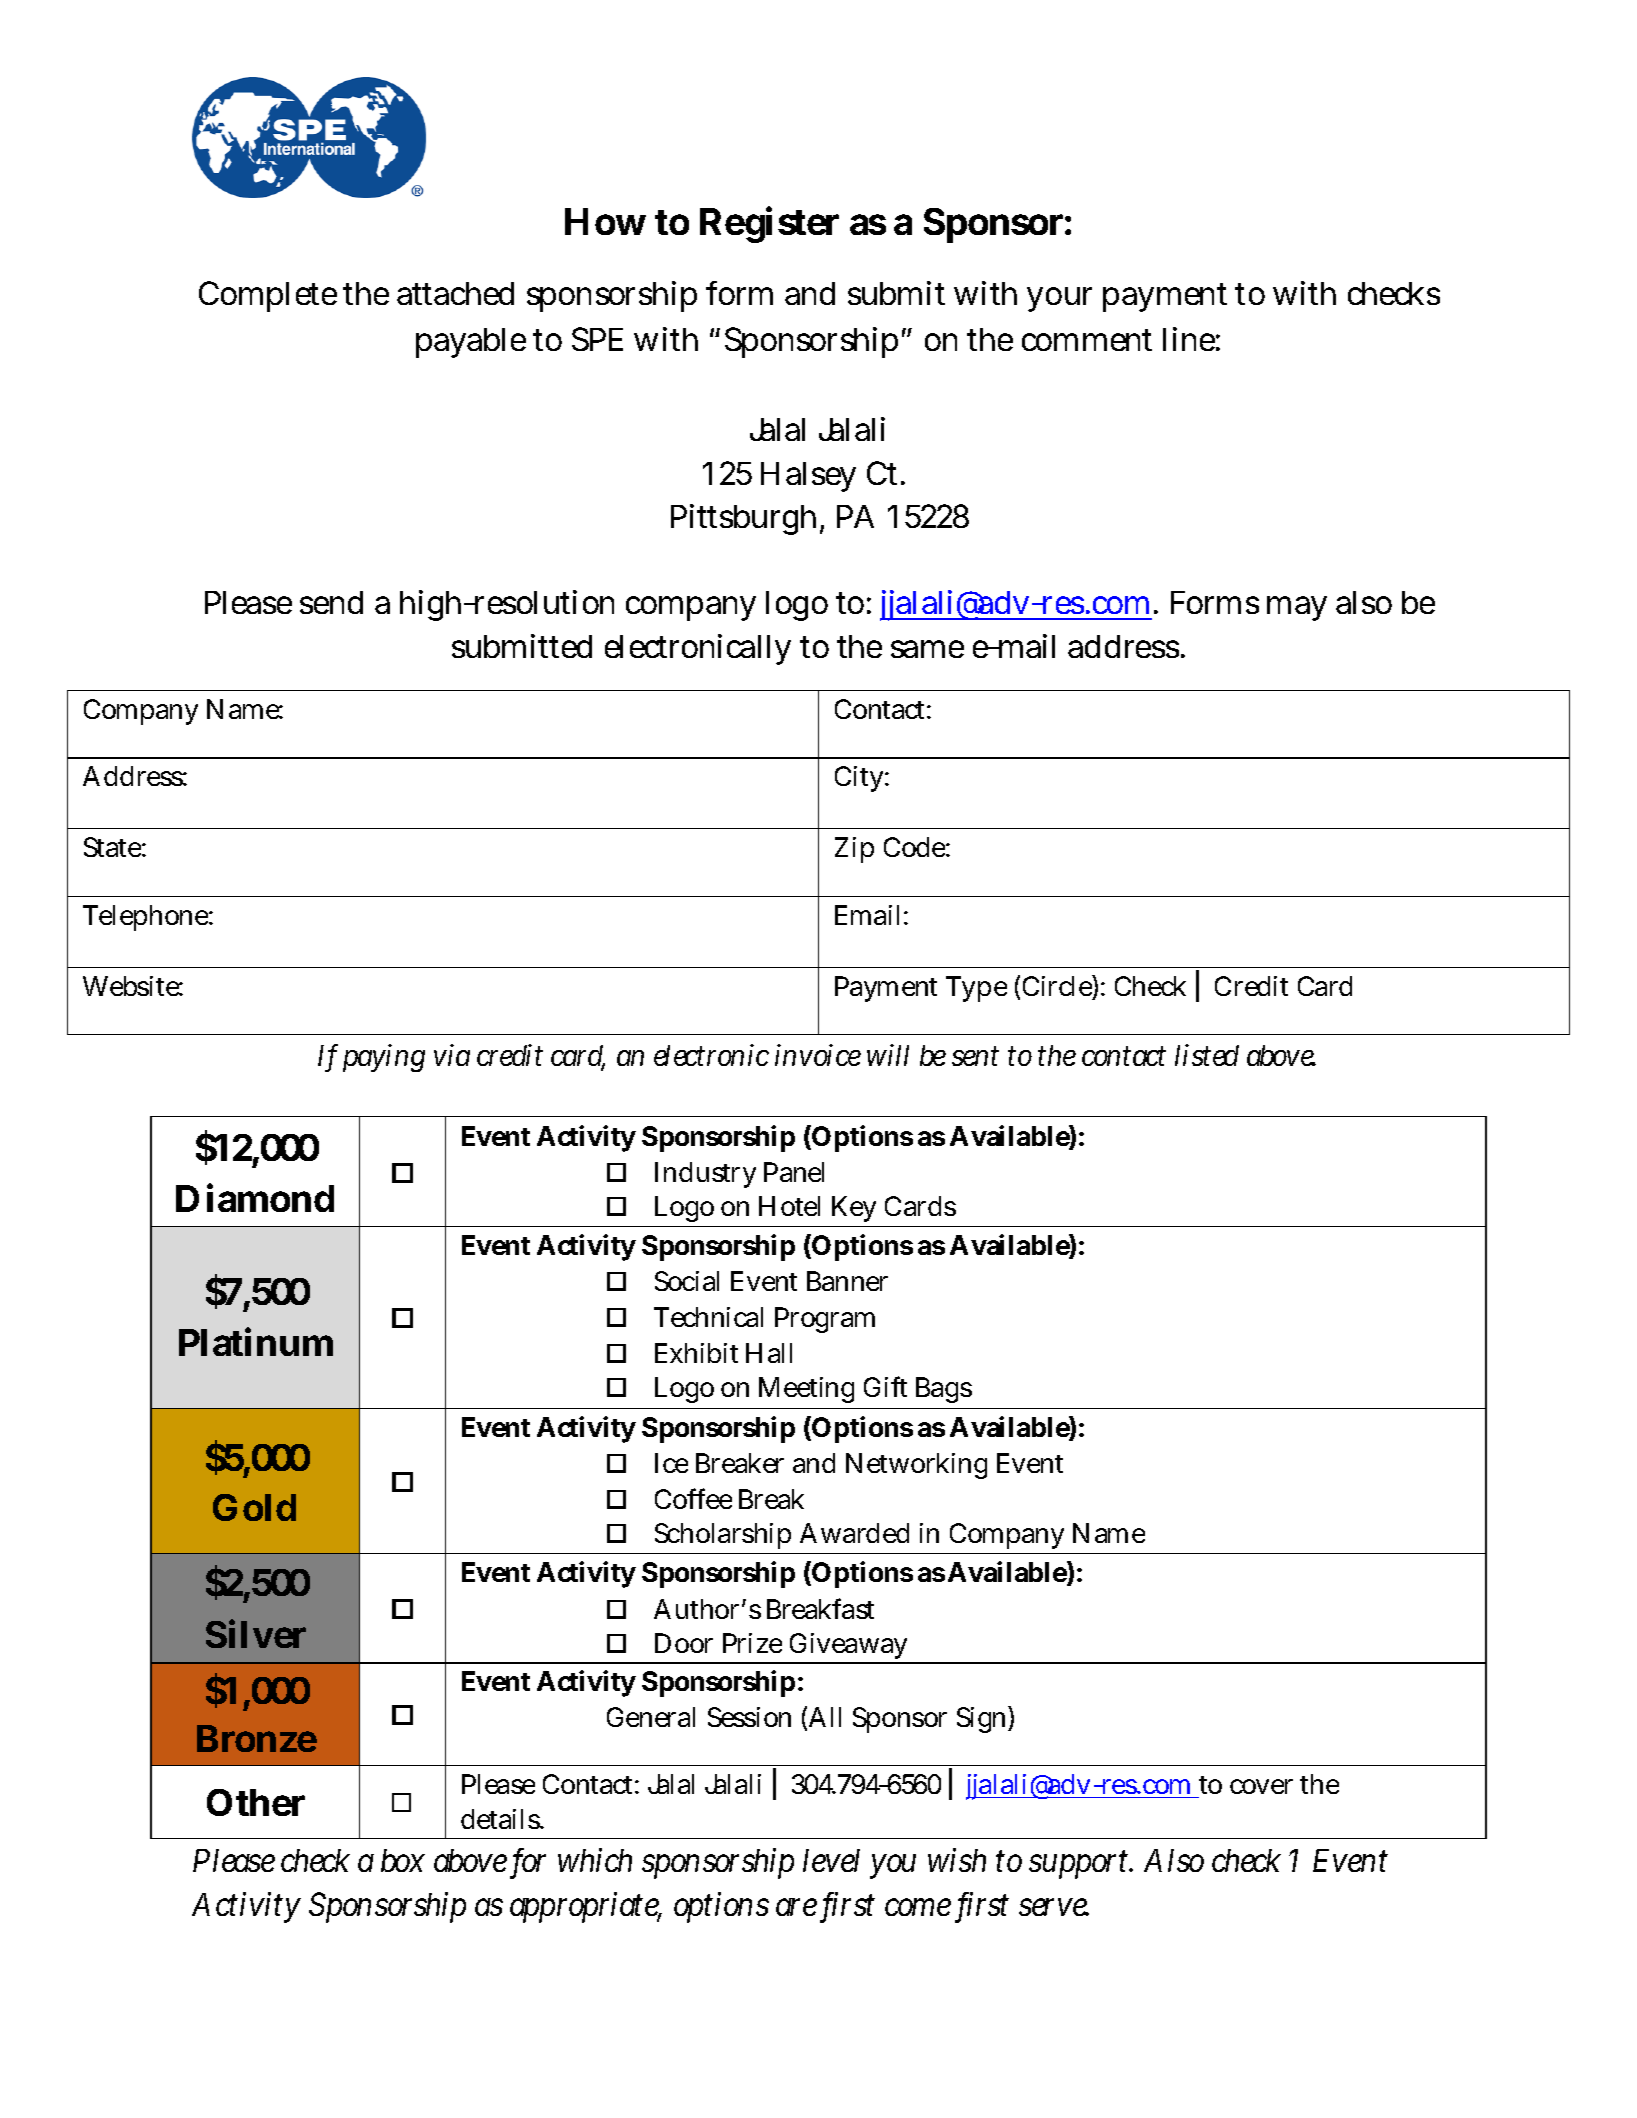 The image size is (1637, 2118). I want to click on send, so click(331, 602).
